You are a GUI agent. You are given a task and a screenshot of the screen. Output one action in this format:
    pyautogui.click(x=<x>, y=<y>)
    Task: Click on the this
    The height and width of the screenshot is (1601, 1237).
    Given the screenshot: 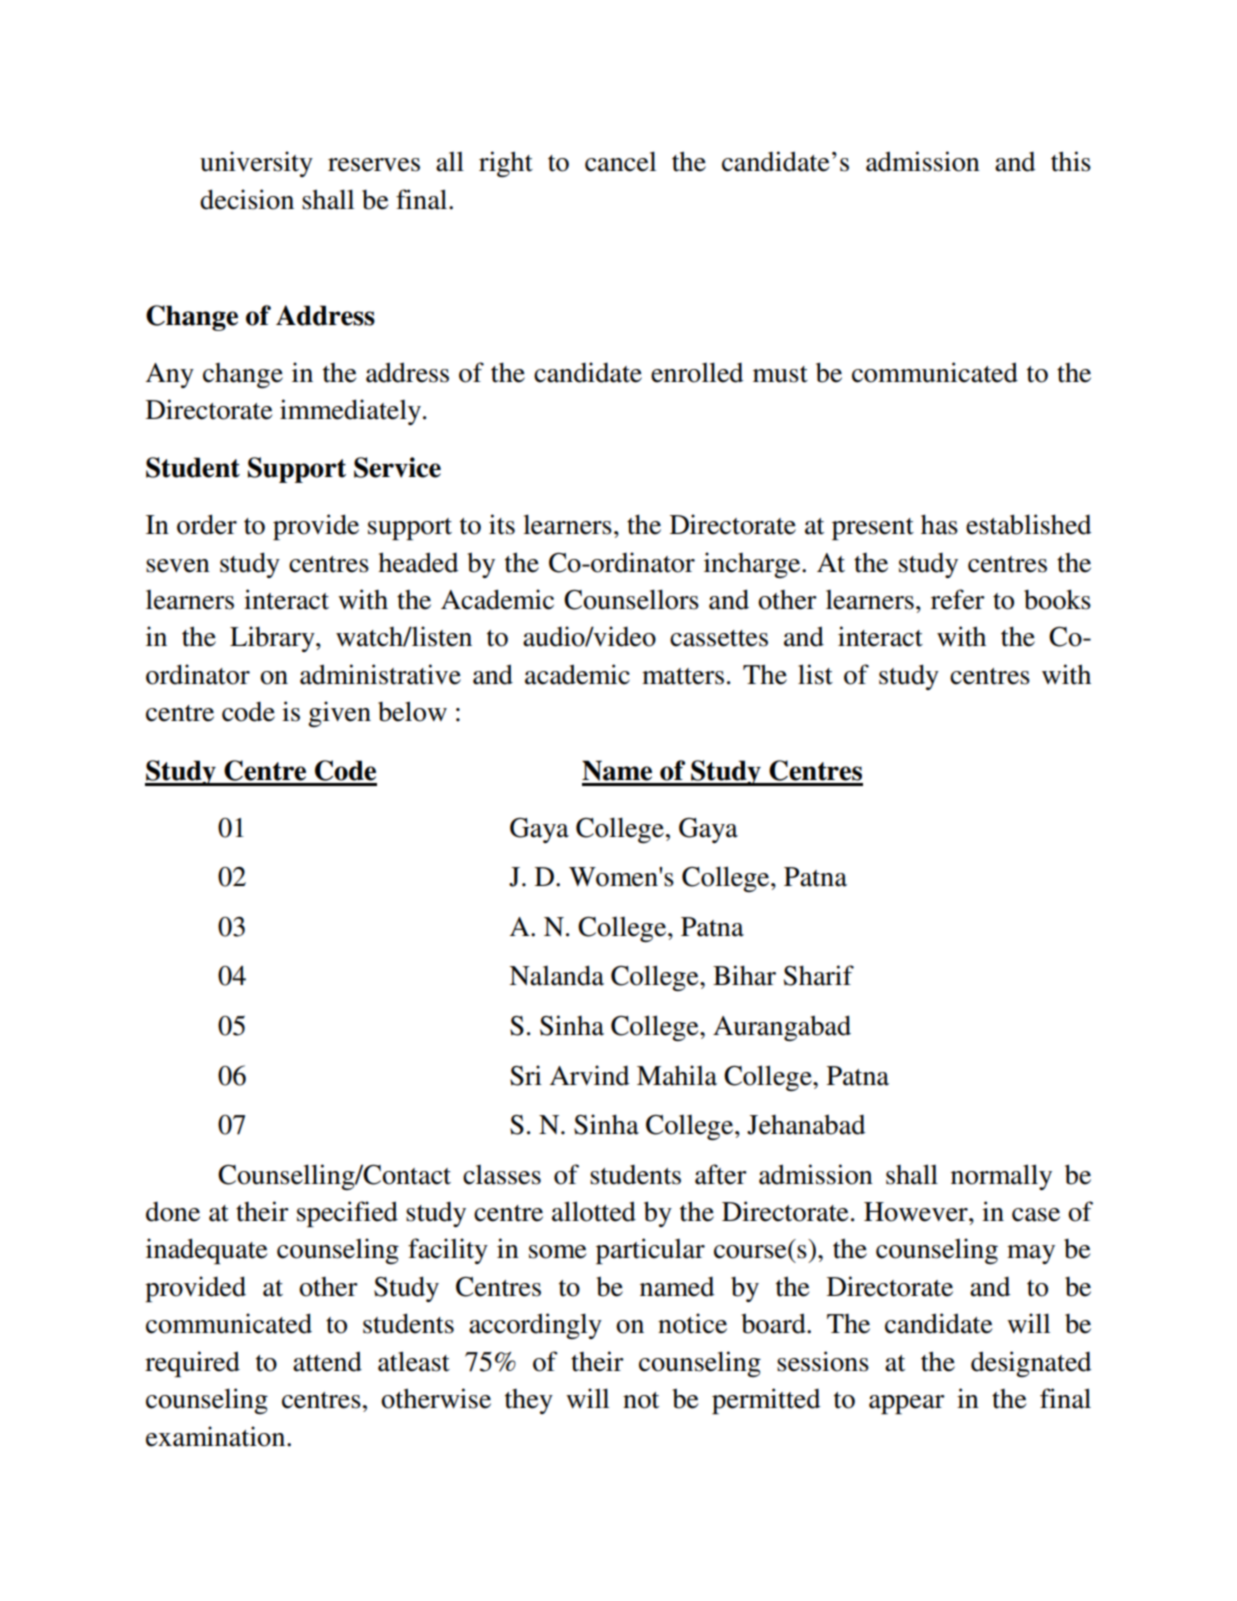 What is the action you would take?
    pyautogui.click(x=1071, y=161)
